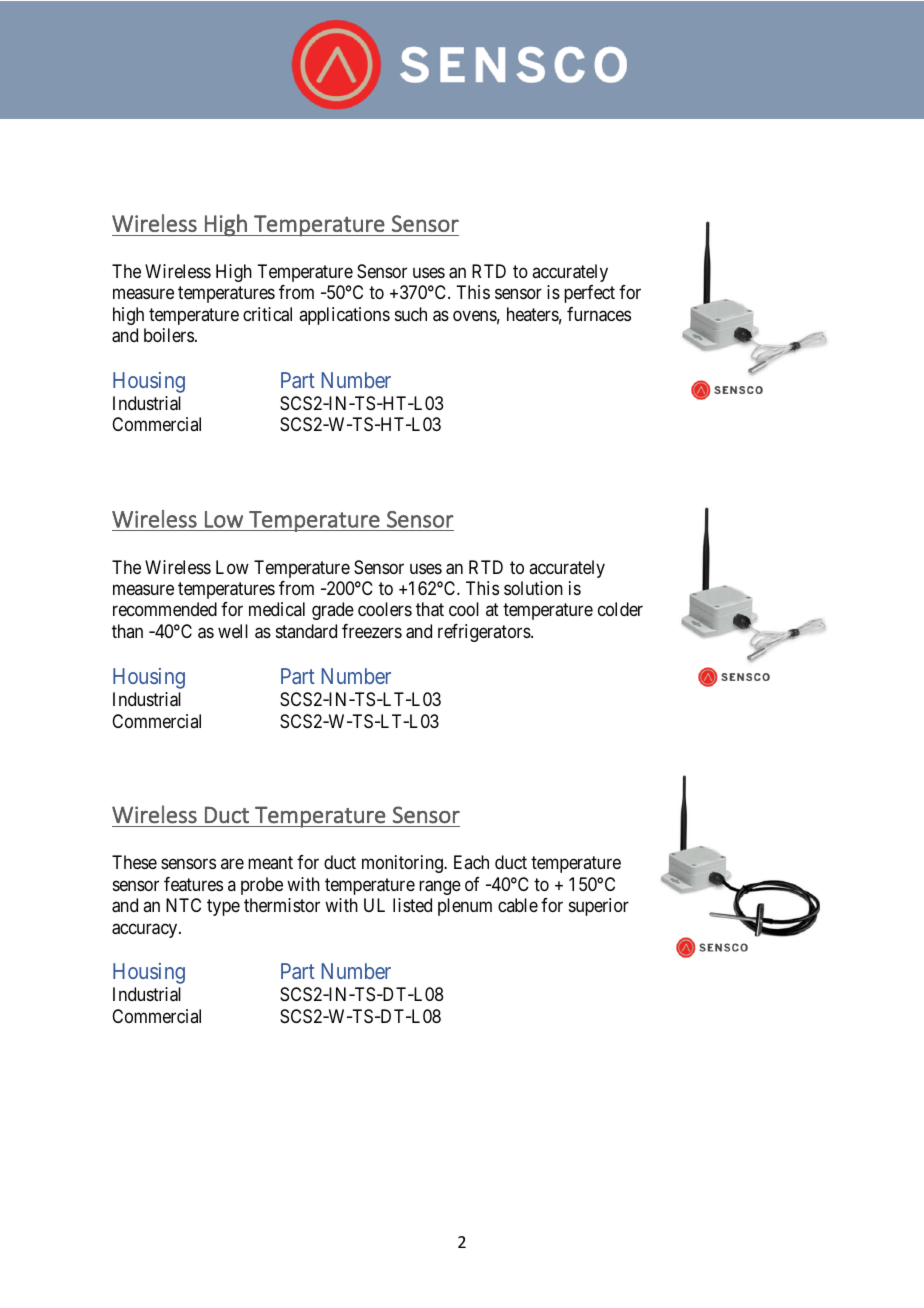  What do you see at coordinates (183, 905) in the image?
I see `NTC` at bounding box center [183, 905].
